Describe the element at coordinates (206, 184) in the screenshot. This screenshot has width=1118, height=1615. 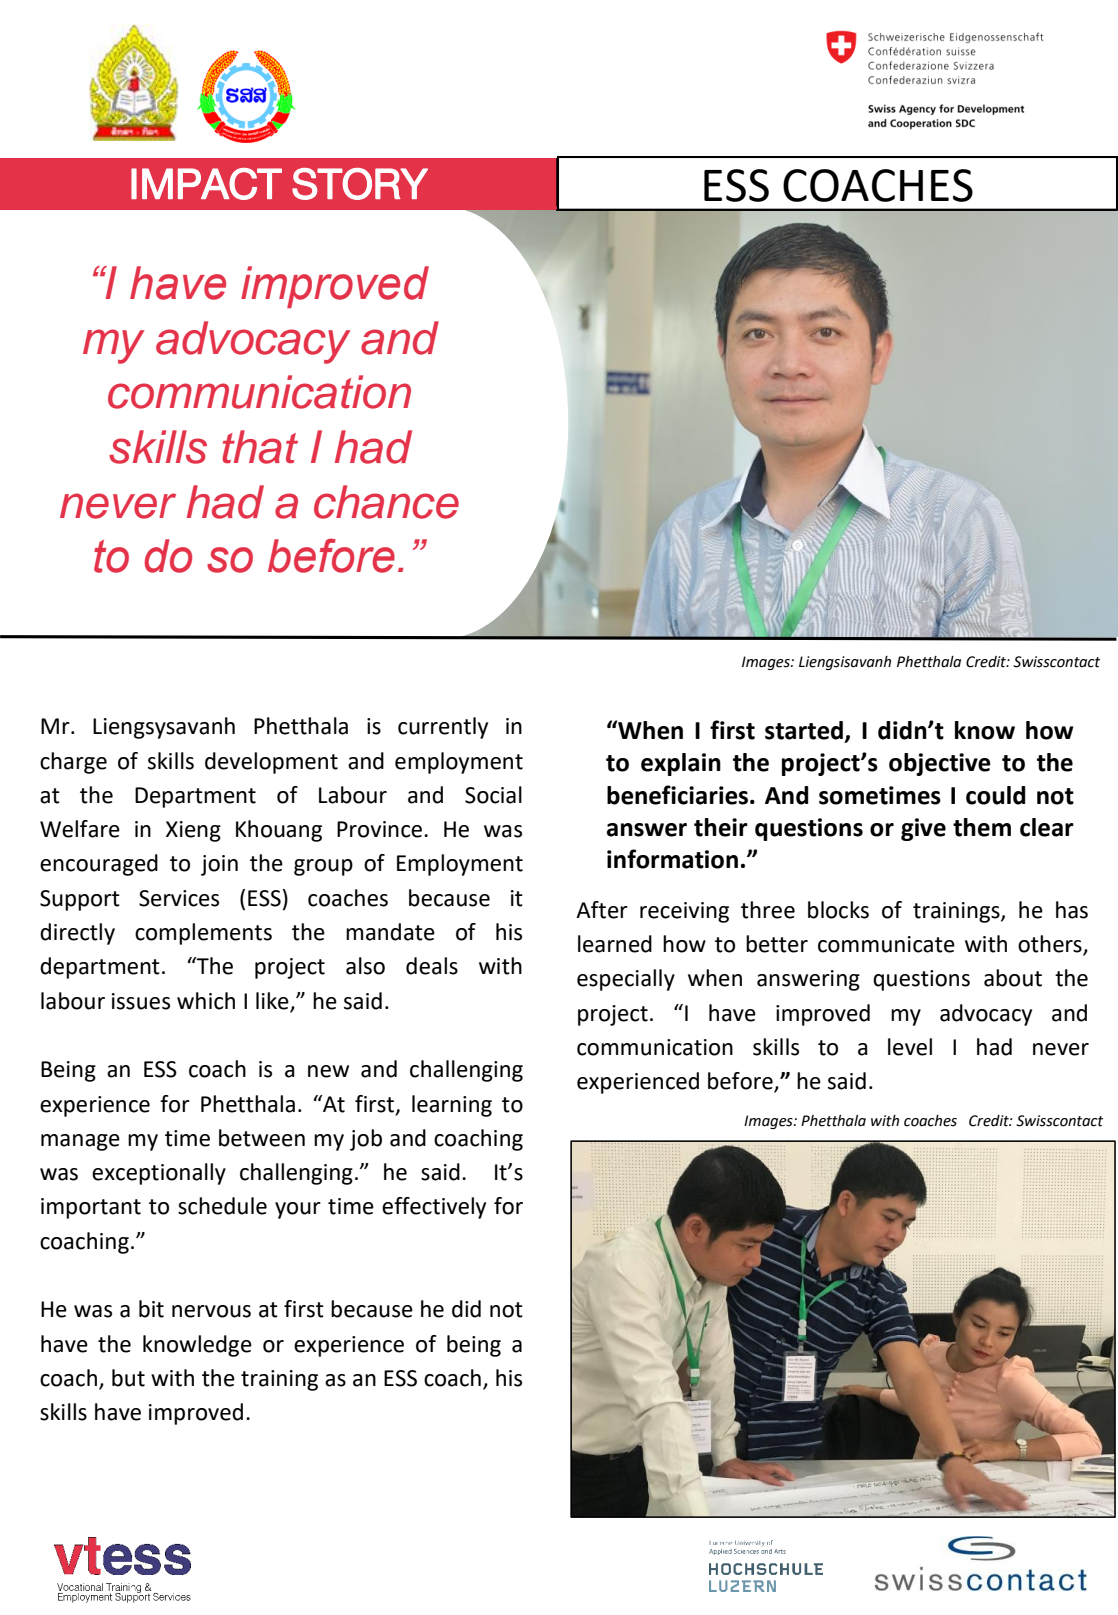
I see `IMPACT` at that location.
